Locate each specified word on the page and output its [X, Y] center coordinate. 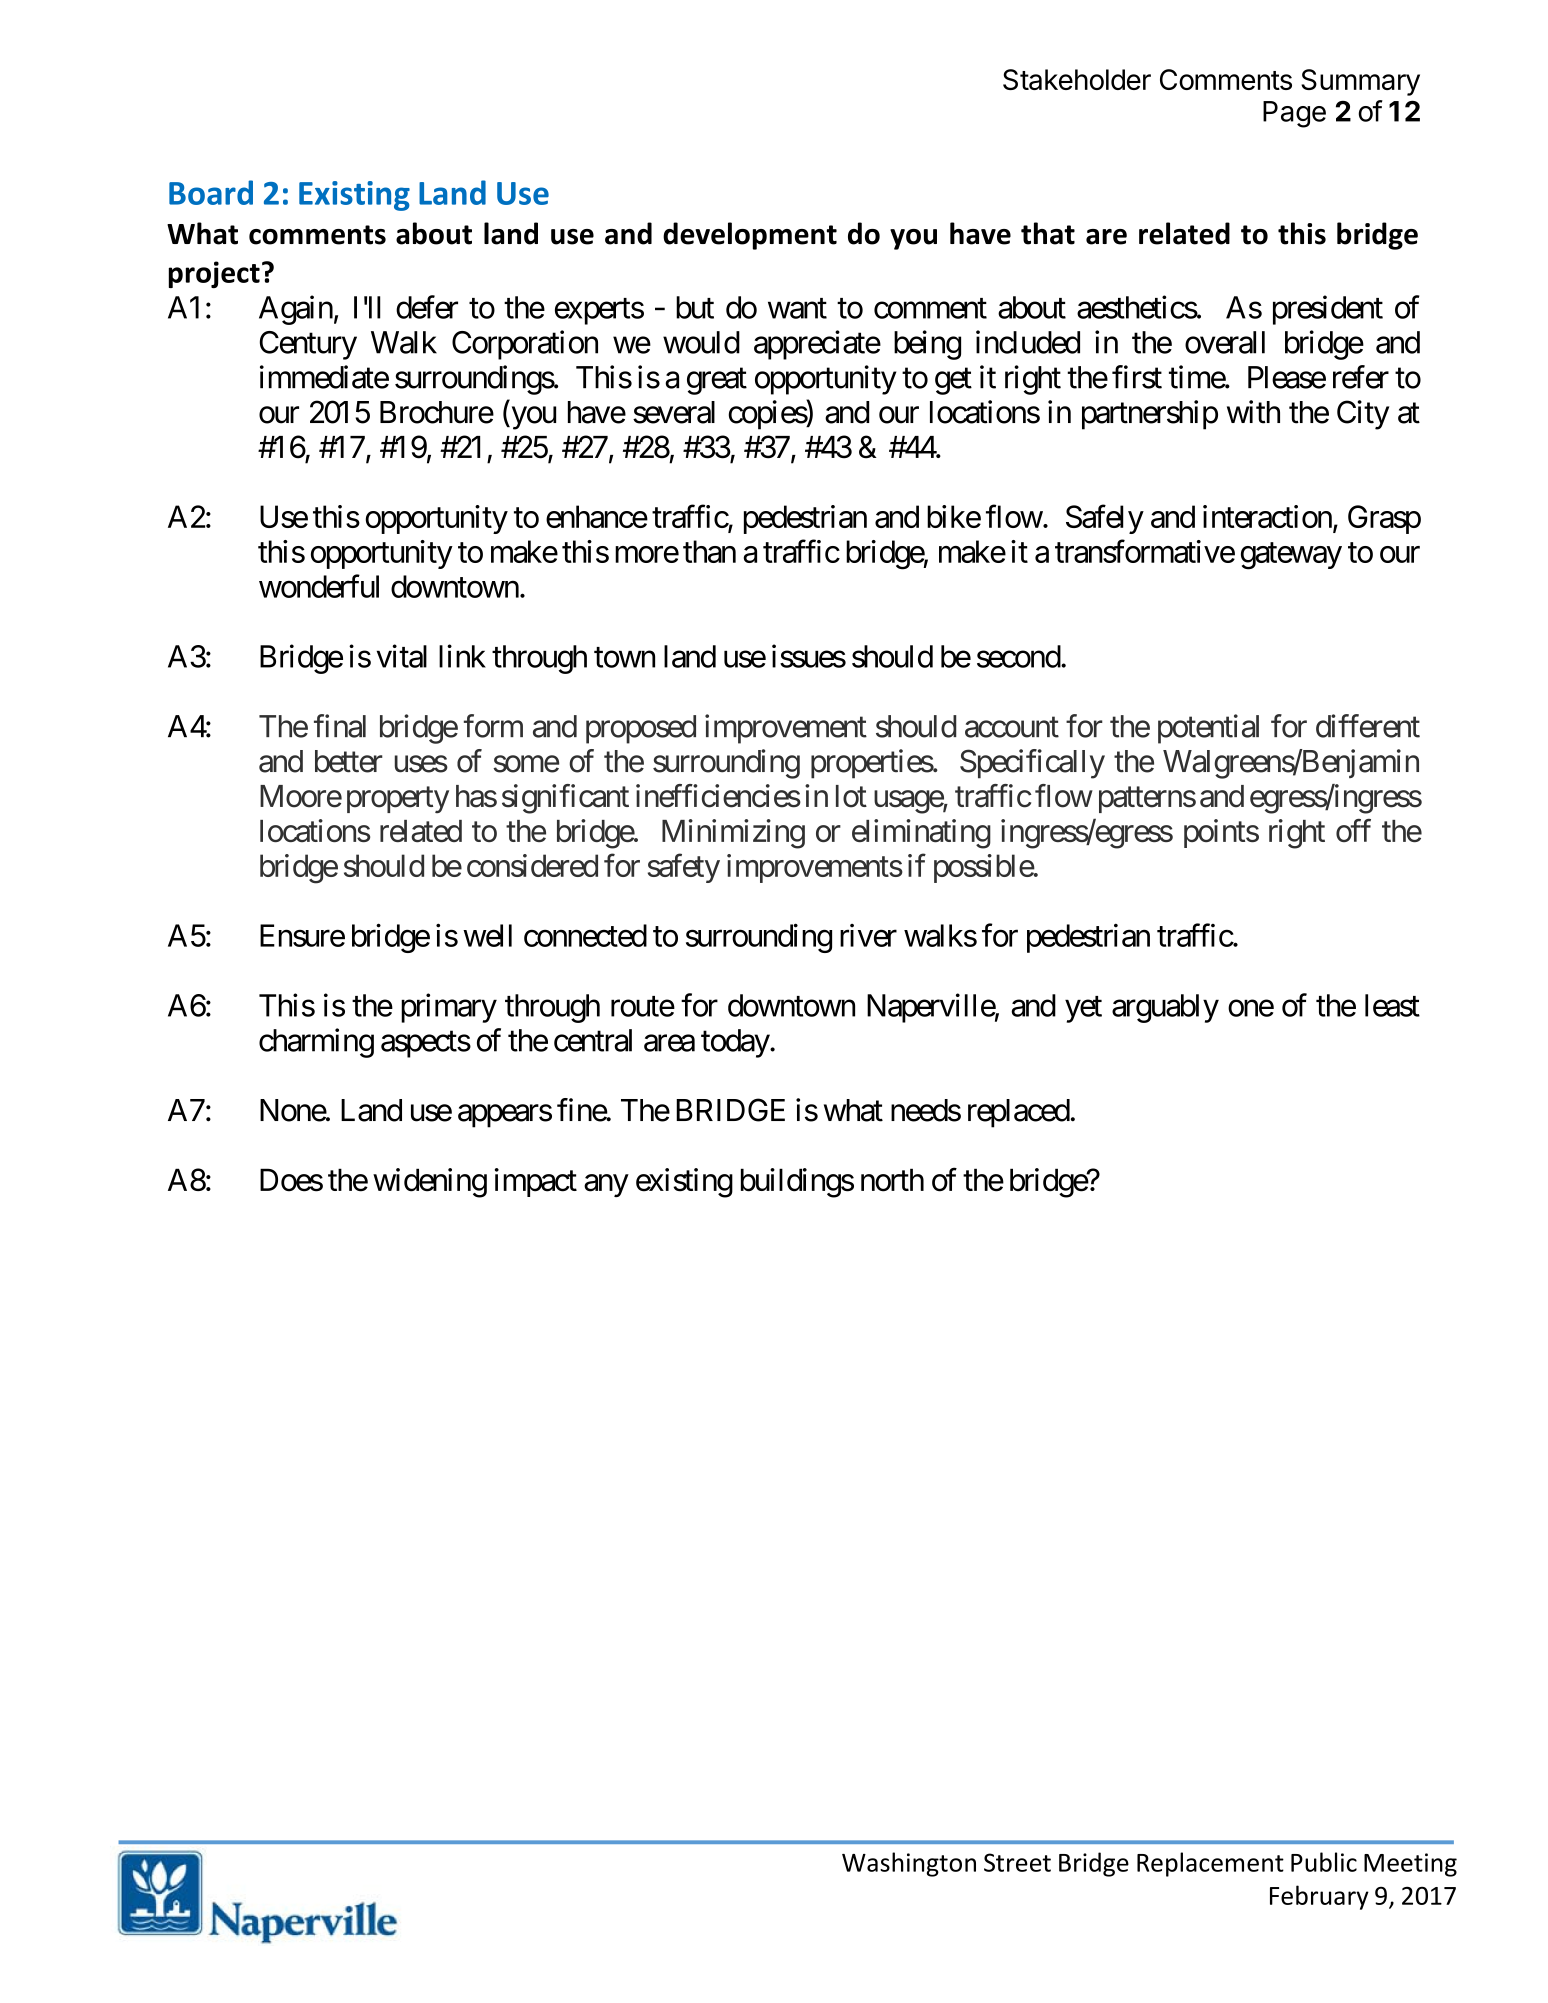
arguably [1165, 1008]
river [868, 935]
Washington [909, 1864]
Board [211, 192]
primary [449, 1008]
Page [1294, 114]
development [750, 236]
